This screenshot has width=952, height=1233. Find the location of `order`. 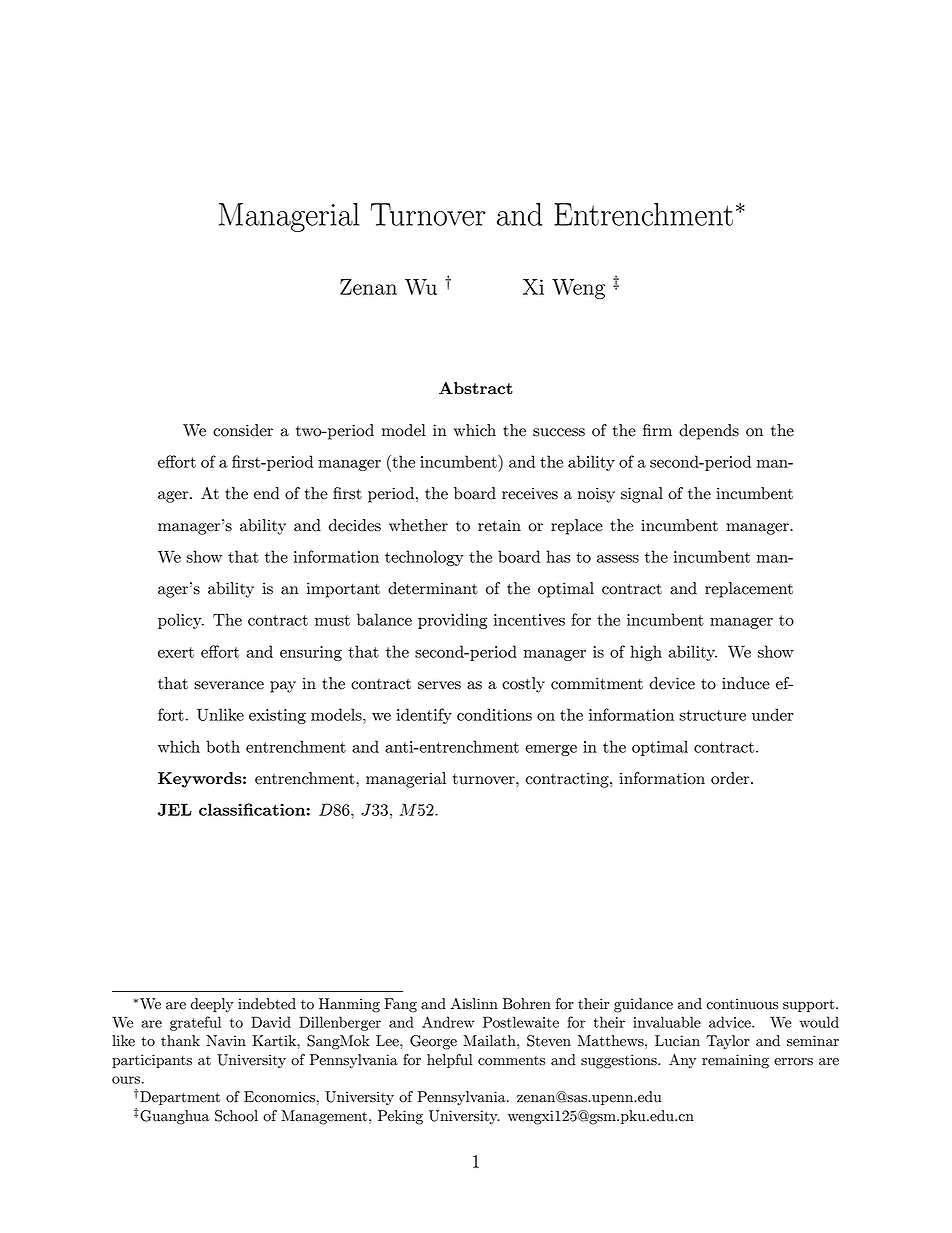

order is located at coordinates (731, 778).
